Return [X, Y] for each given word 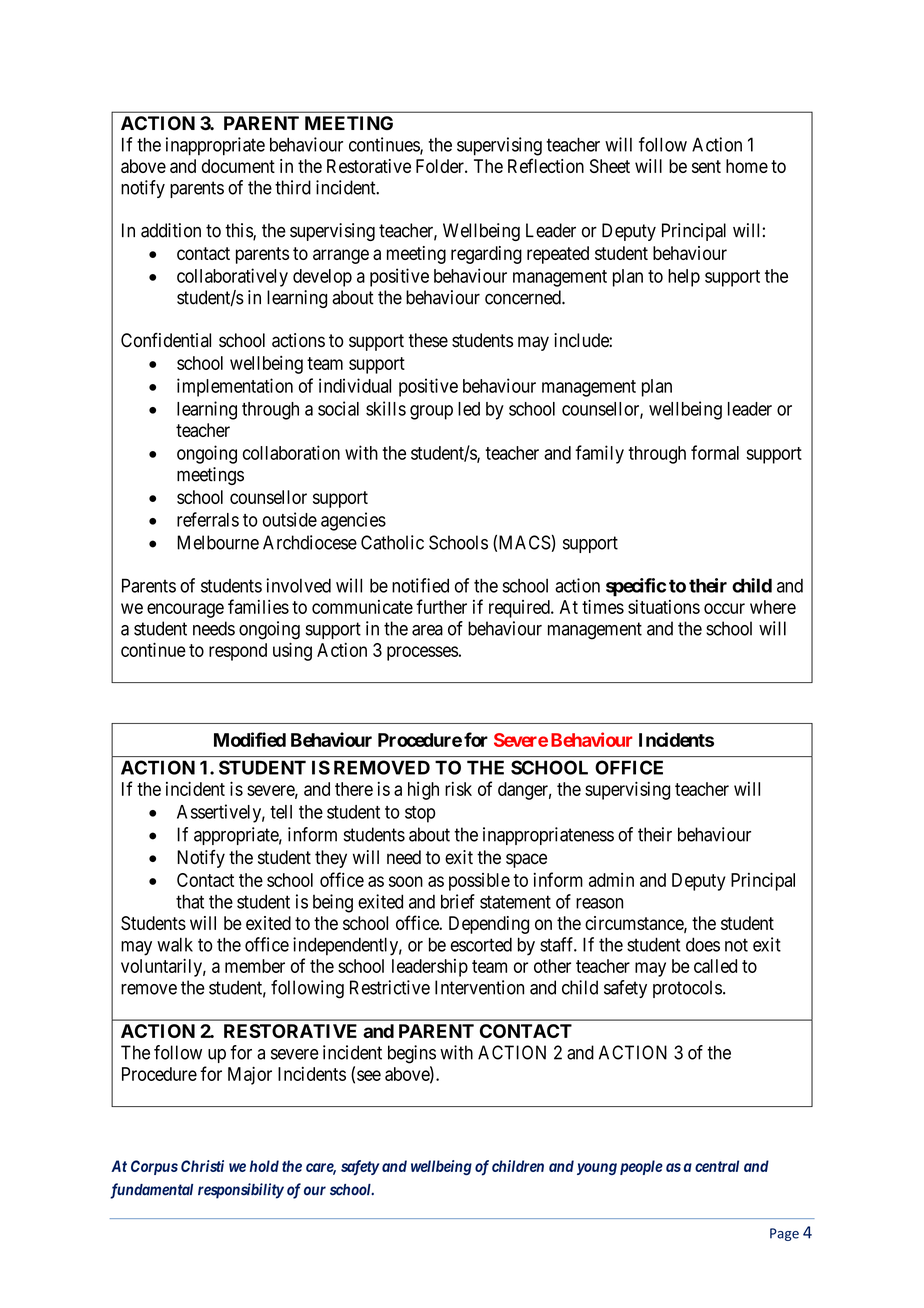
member [255, 966]
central [717, 1166]
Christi [202, 1166]
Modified [250, 739]
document [238, 166]
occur [724, 608]
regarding [486, 255]
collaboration [291, 452]
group [431, 412]
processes [422, 653]
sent [706, 166]
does [703, 944]
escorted [481, 944]
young [597, 1169]
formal [715, 452]
